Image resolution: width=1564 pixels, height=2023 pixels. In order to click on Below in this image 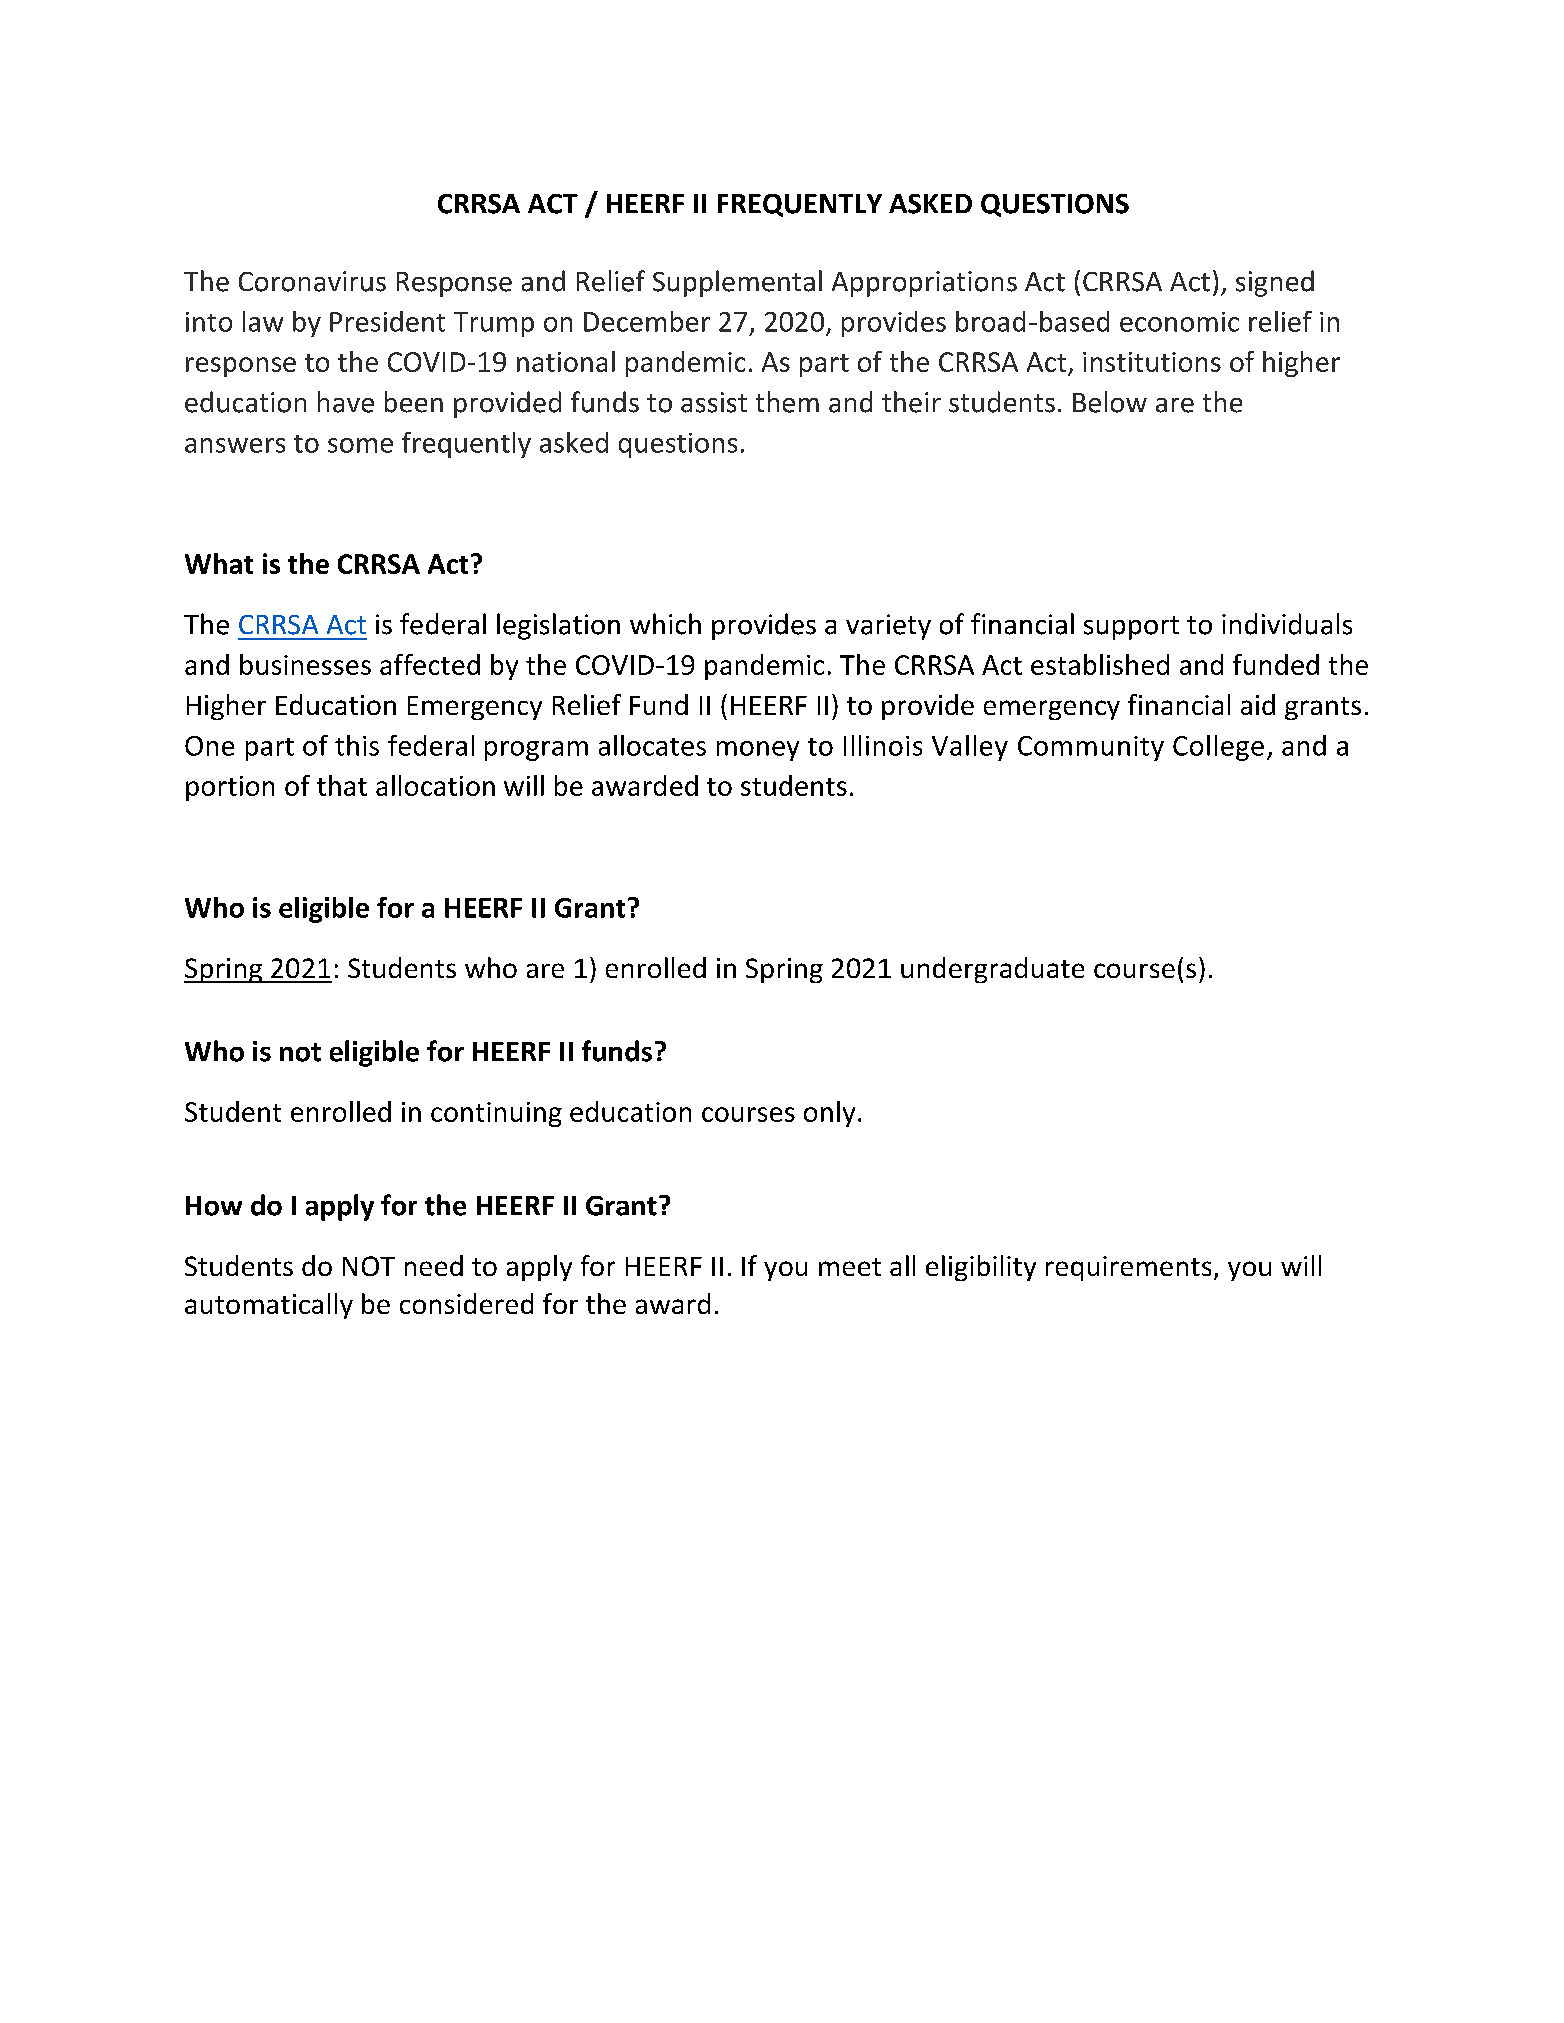, I will do `click(1110, 402)`.
